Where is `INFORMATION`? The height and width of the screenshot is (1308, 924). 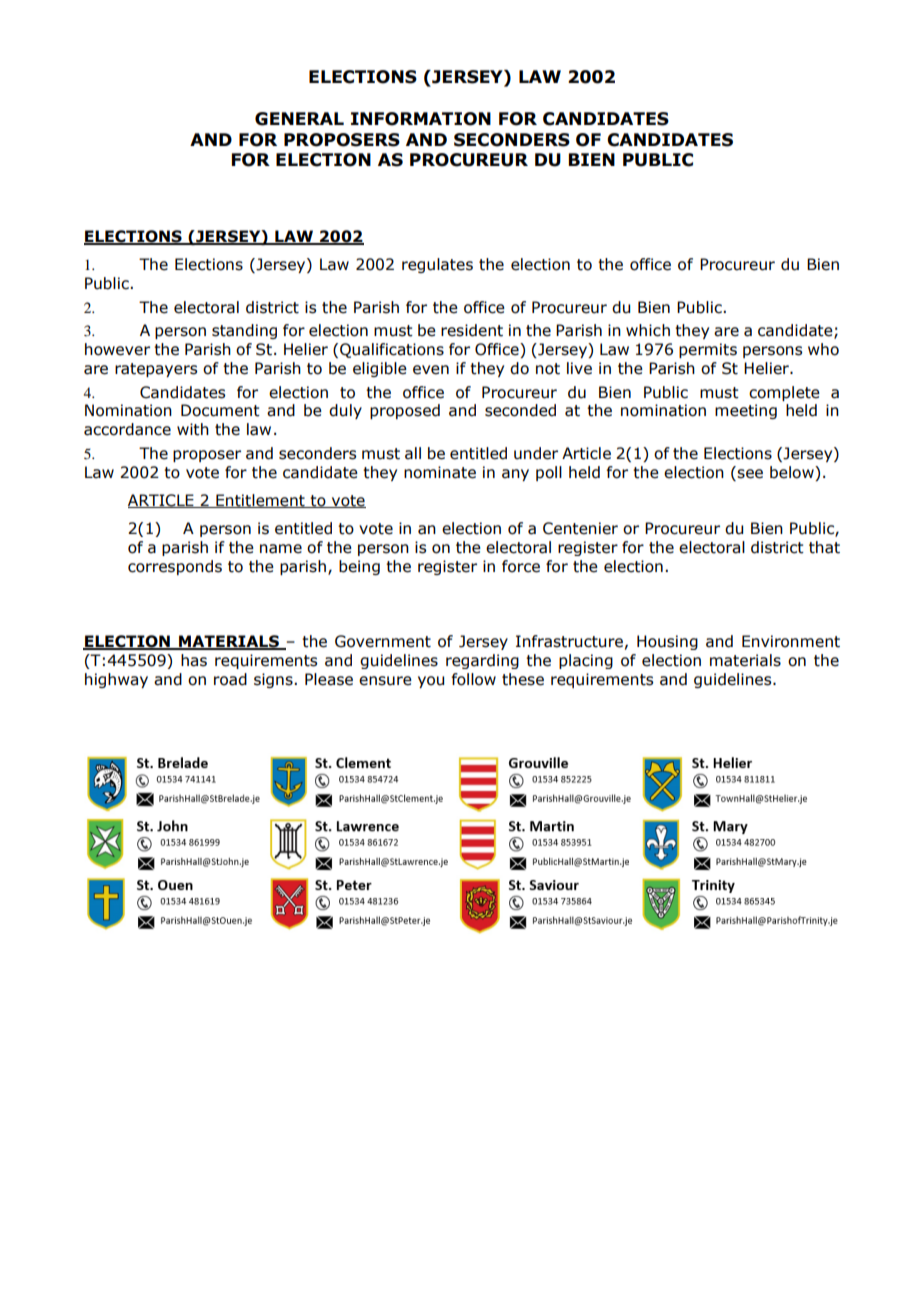 INFORMATION is located at coordinates (421, 119).
